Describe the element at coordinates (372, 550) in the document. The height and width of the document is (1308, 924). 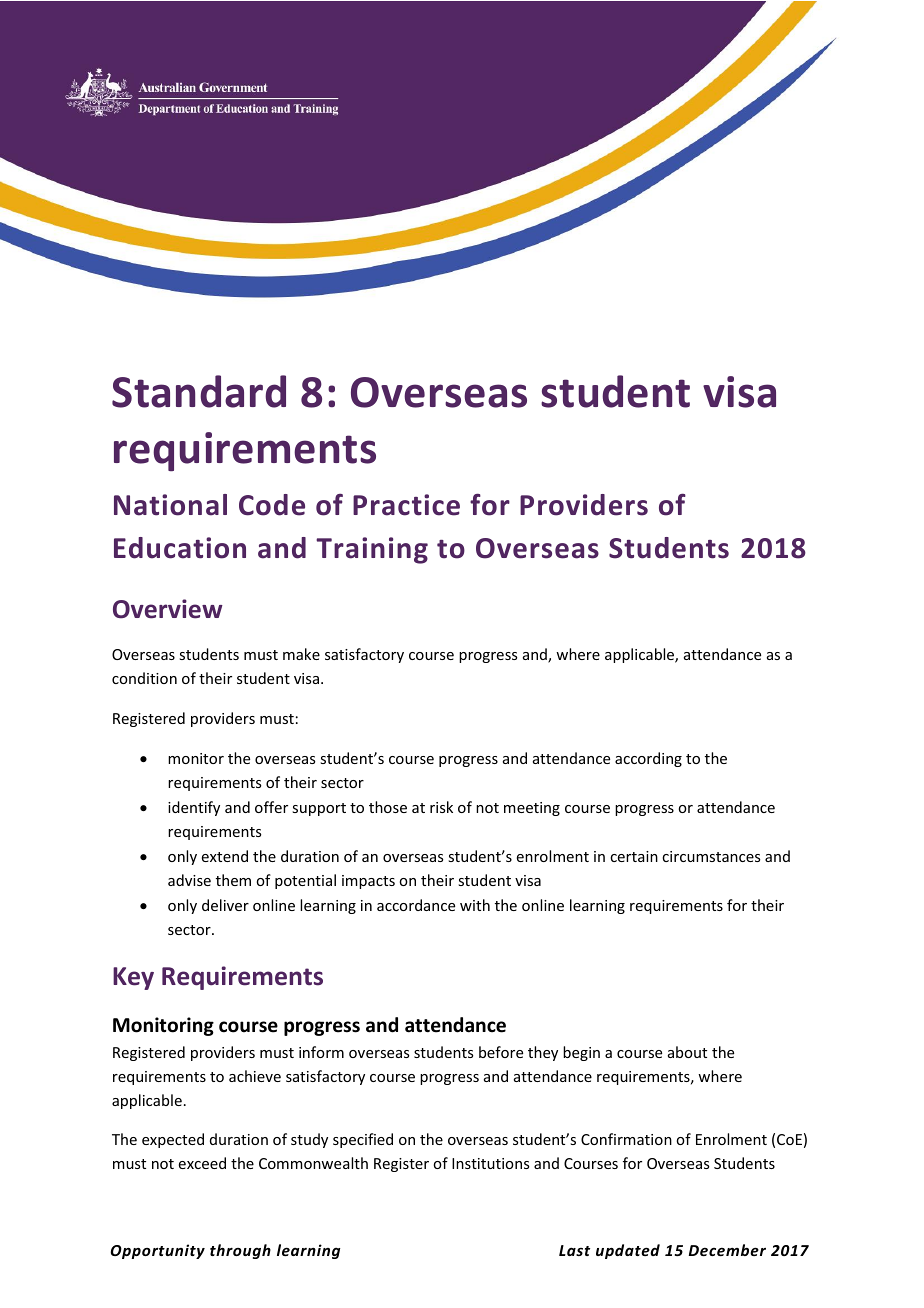
I see `Training` at that location.
